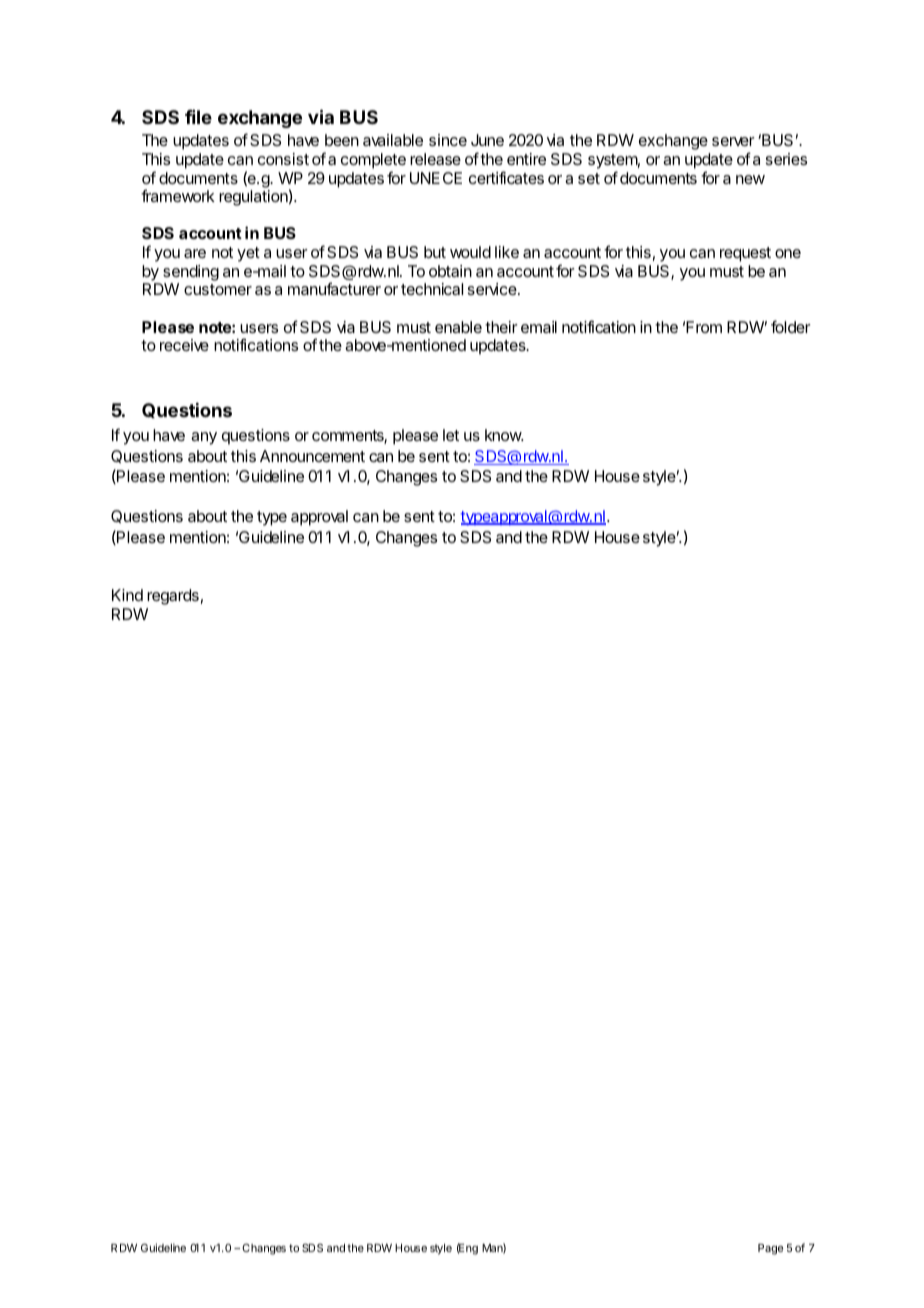  I want to click on know, so click(504, 435).
